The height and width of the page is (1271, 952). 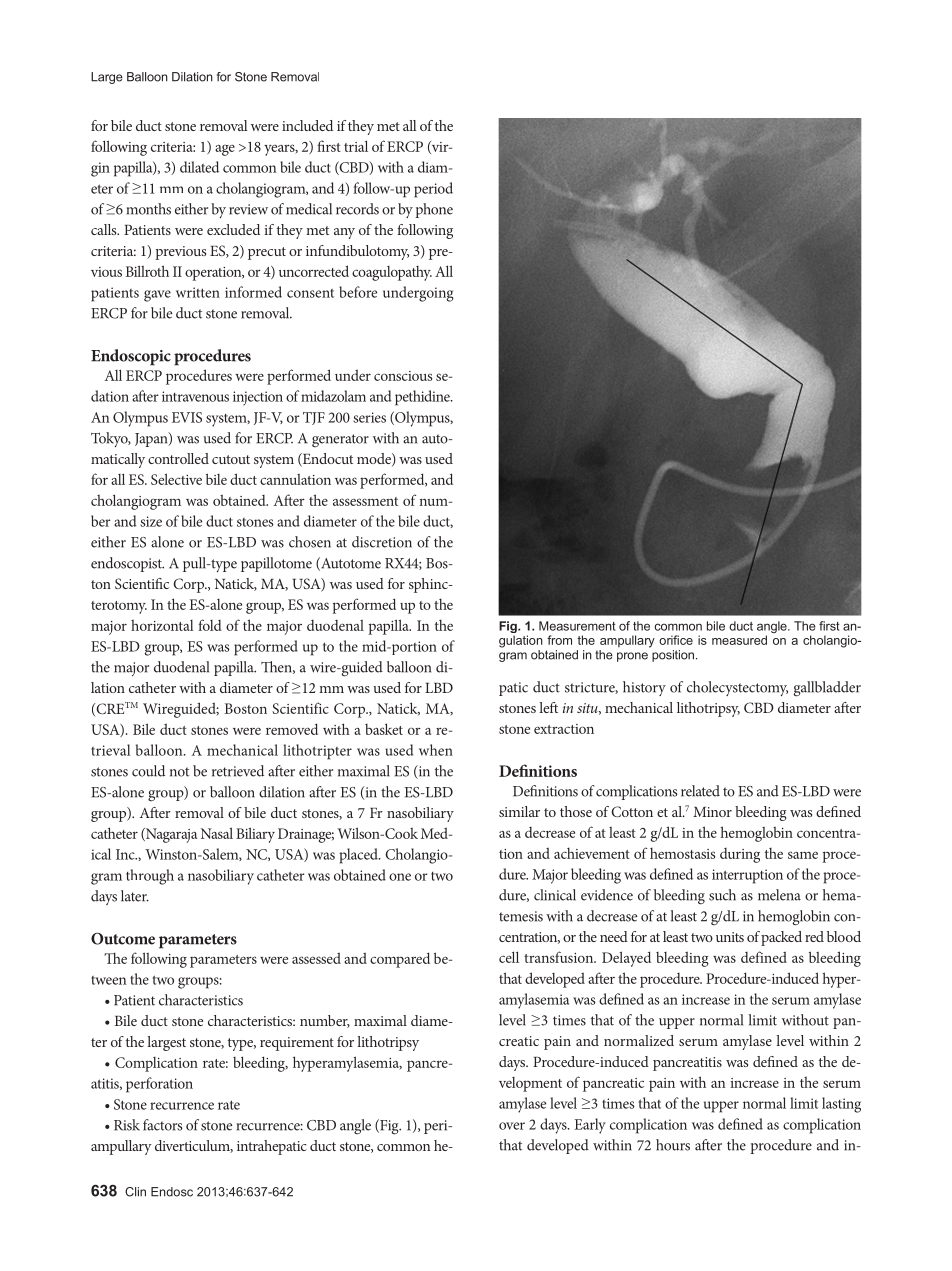 What do you see at coordinates (841, 1105) in the page?
I see `lasting` at bounding box center [841, 1105].
